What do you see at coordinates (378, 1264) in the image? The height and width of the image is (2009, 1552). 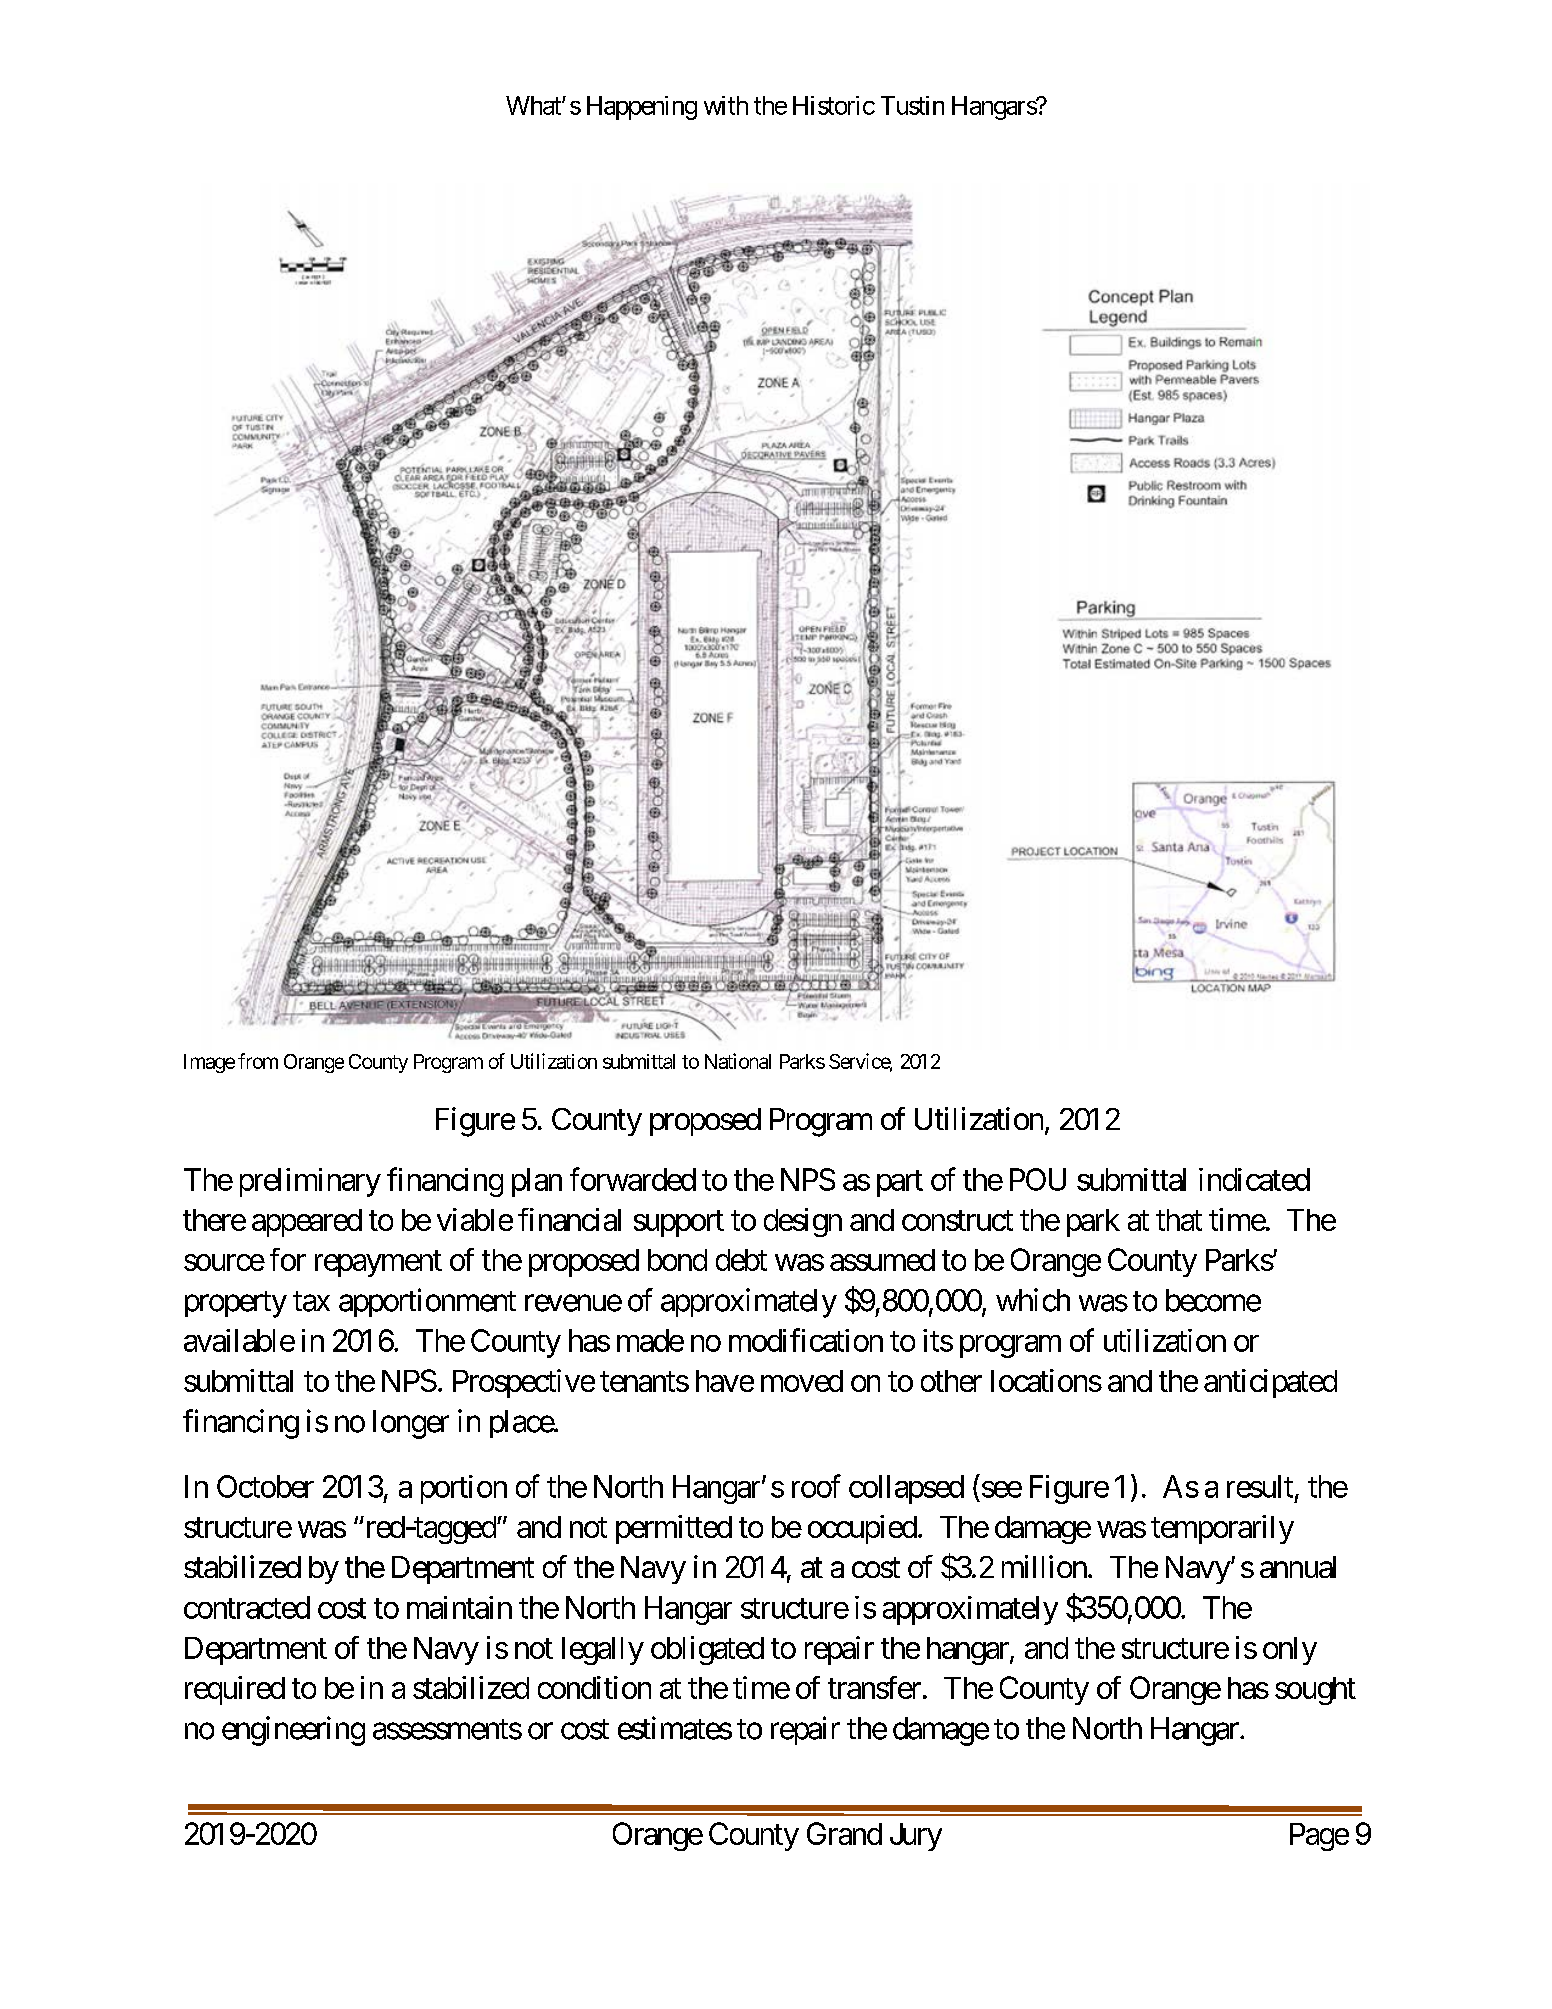 I see `repayment` at bounding box center [378, 1264].
